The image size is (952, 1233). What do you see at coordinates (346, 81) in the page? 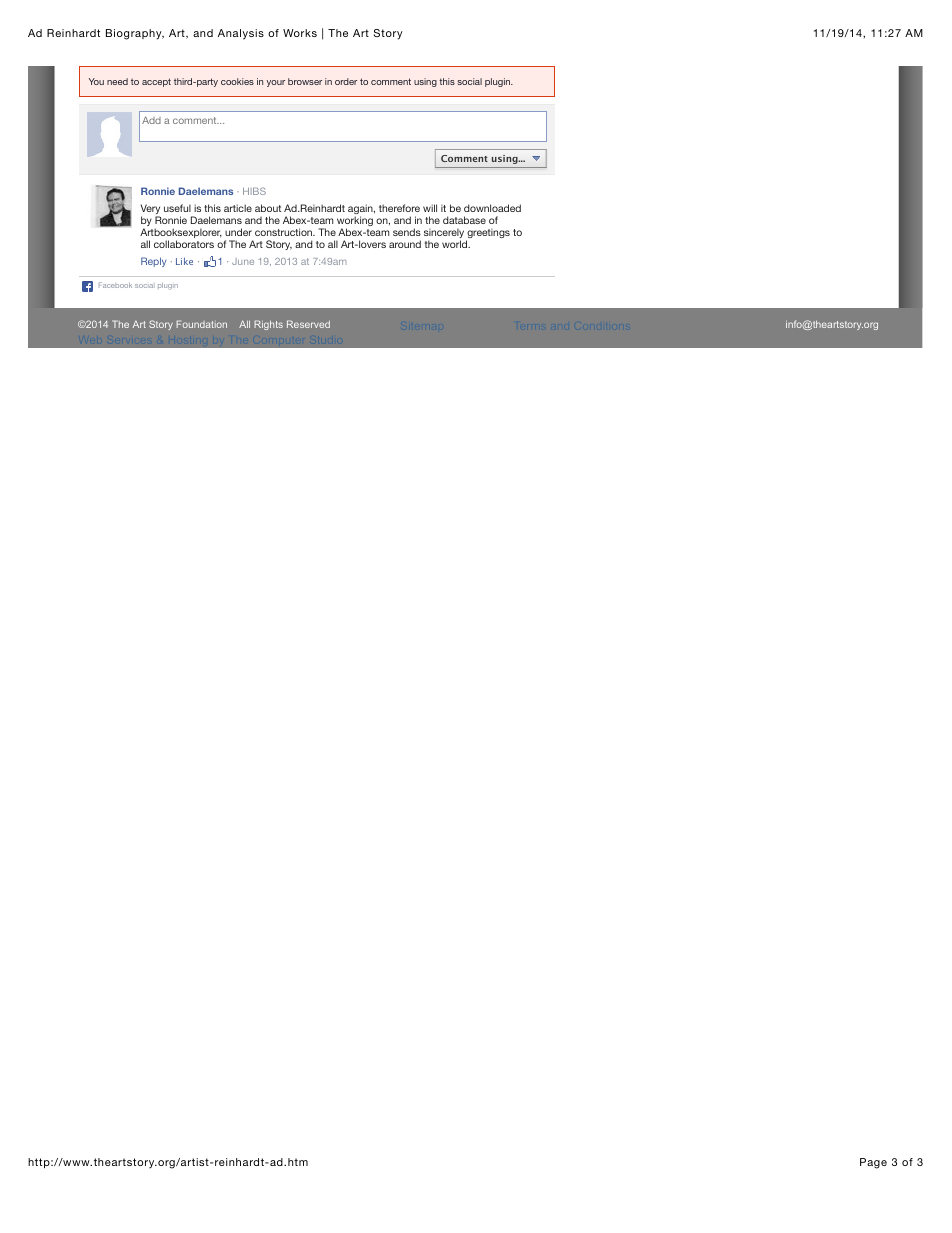
I see `order` at bounding box center [346, 81].
